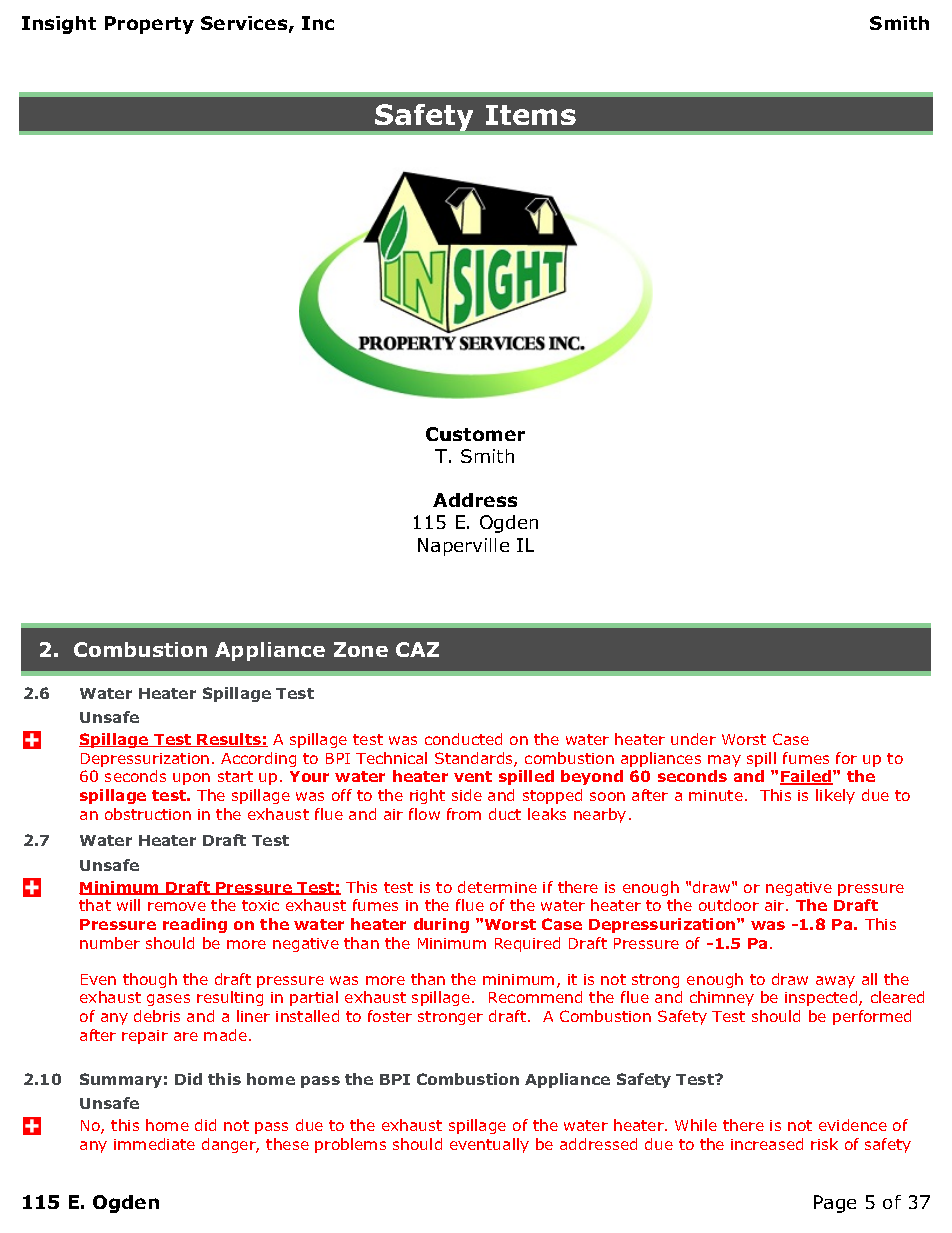 The image size is (952, 1233). What do you see at coordinates (149, 25) in the document?
I see `Property` at bounding box center [149, 25].
